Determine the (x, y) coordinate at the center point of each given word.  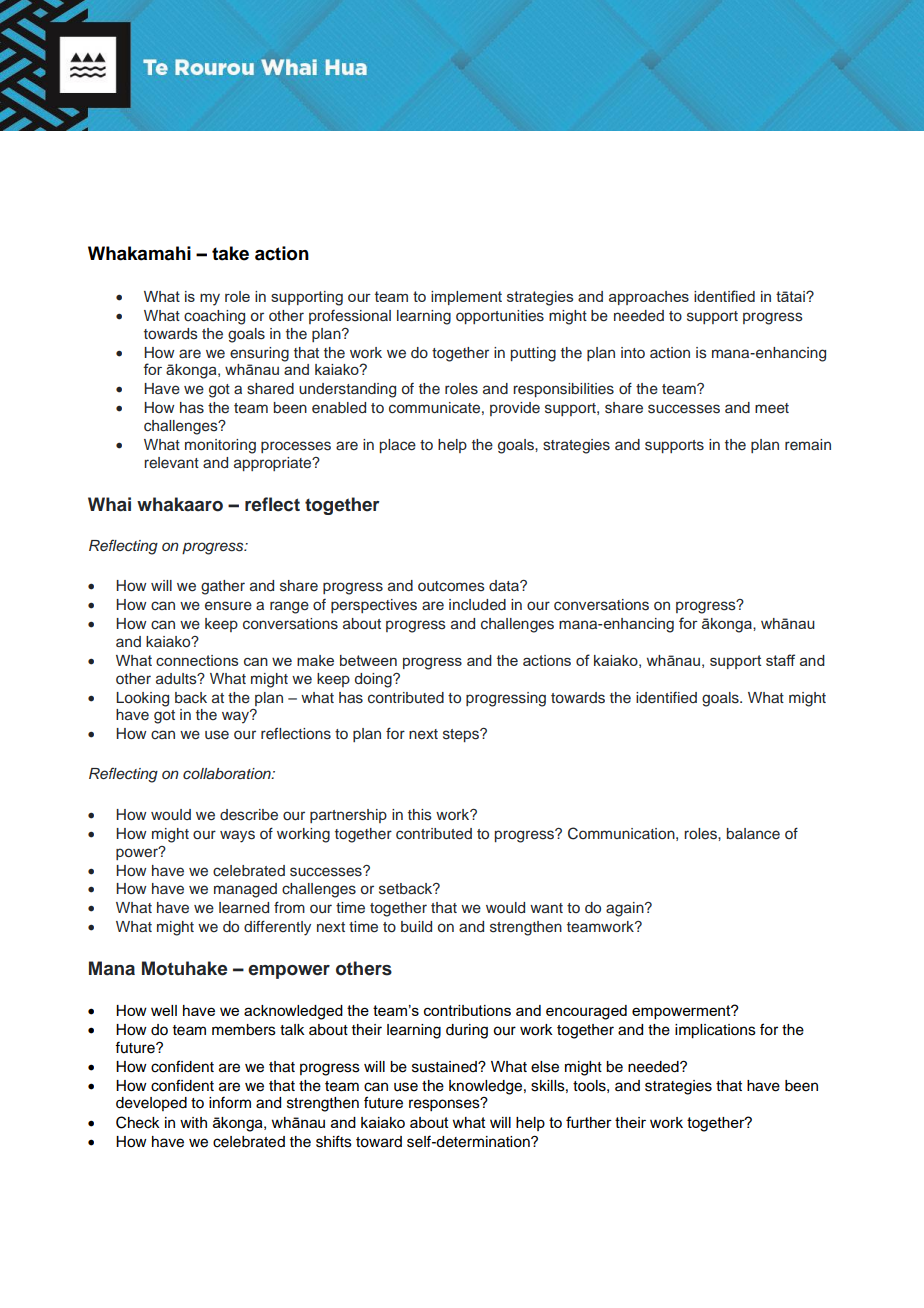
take (230, 253)
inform (230, 1102)
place (398, 446)
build (416, 927)
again (626, 909)
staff (780, 660)
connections (197, 660)
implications (715, 1031)
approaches (649, 298)
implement (466, 298)
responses (445, 1105)
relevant (171, 462)
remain (808, 444)
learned (244, 907)
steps (462, 735)
